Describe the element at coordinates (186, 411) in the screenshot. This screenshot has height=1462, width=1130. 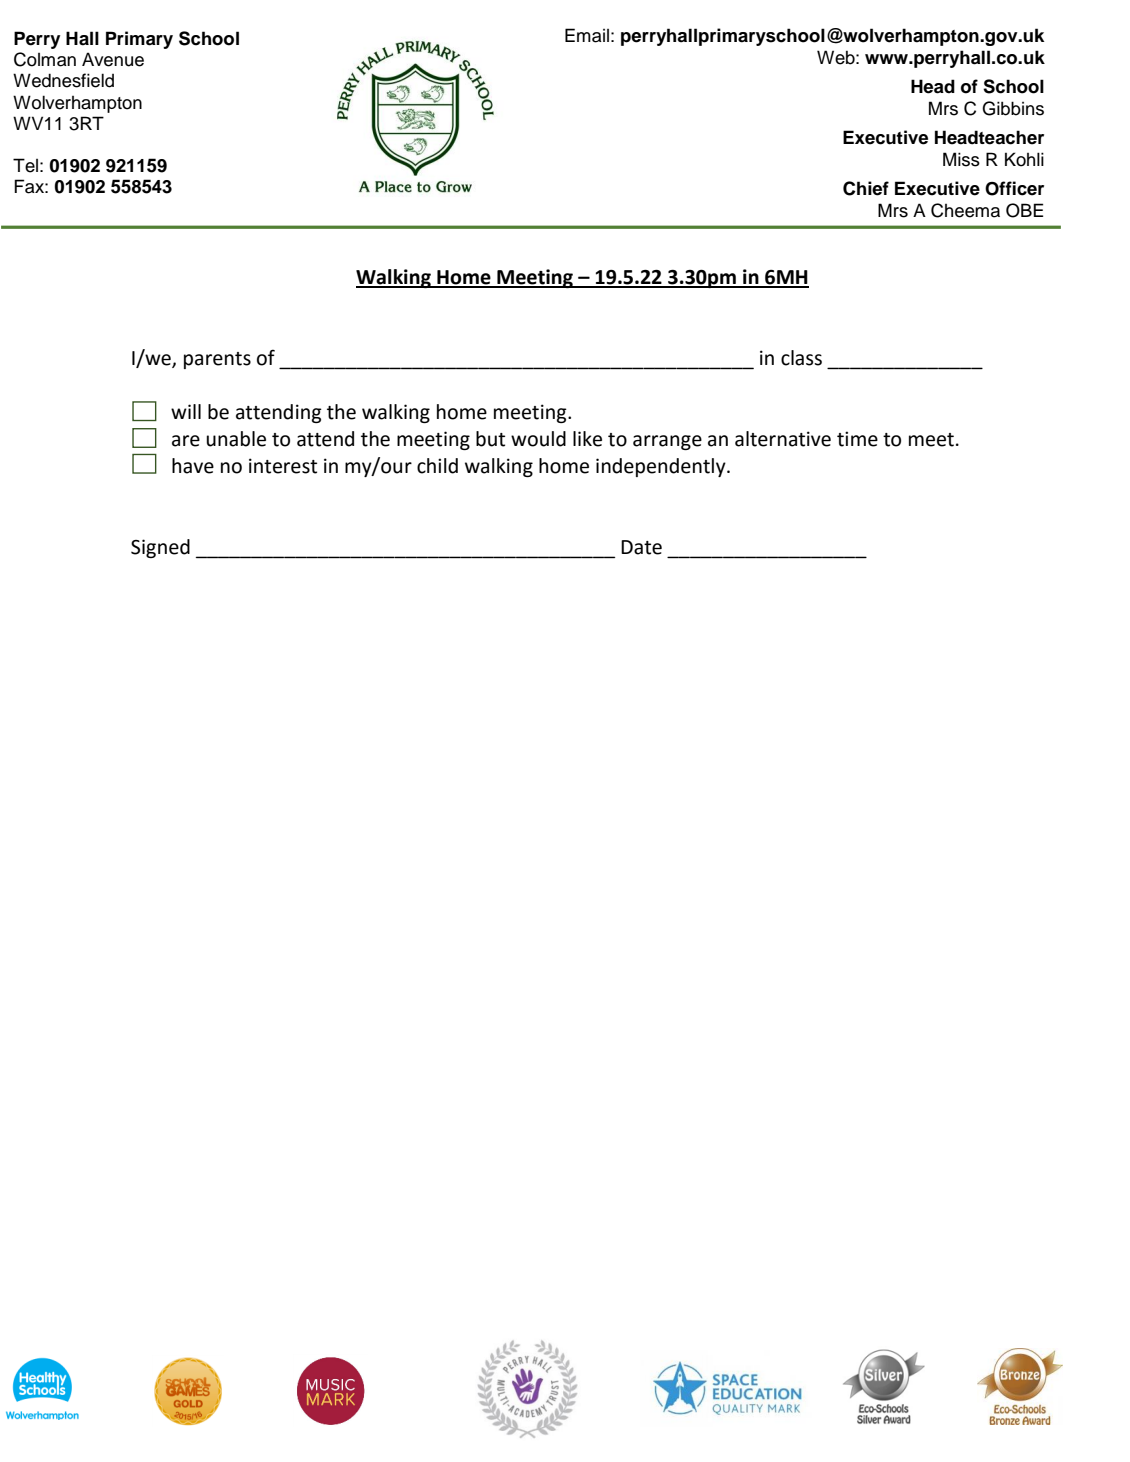
I see `will` at that location.
